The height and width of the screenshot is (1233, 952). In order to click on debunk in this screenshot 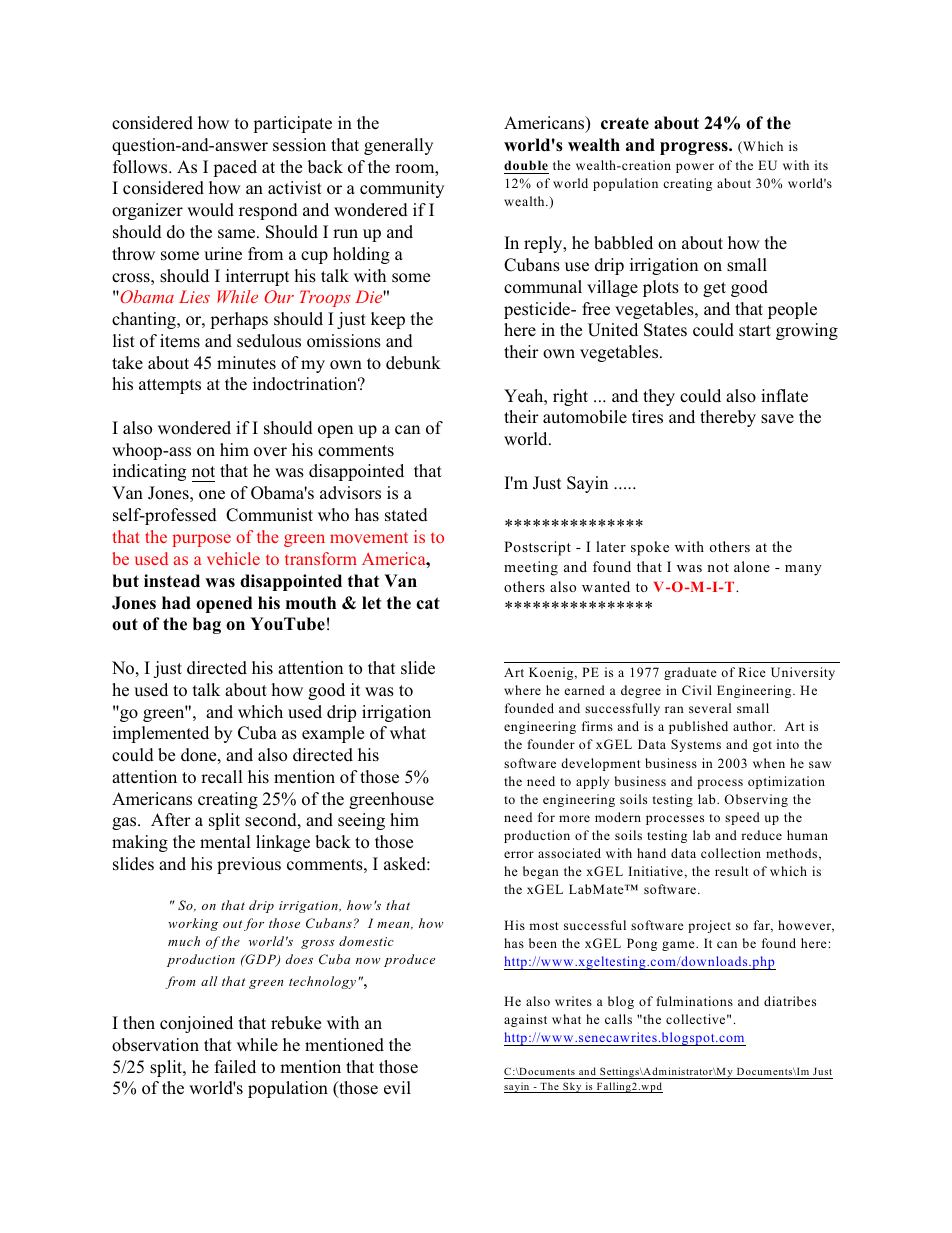, I will do `click(413, 363)`.
